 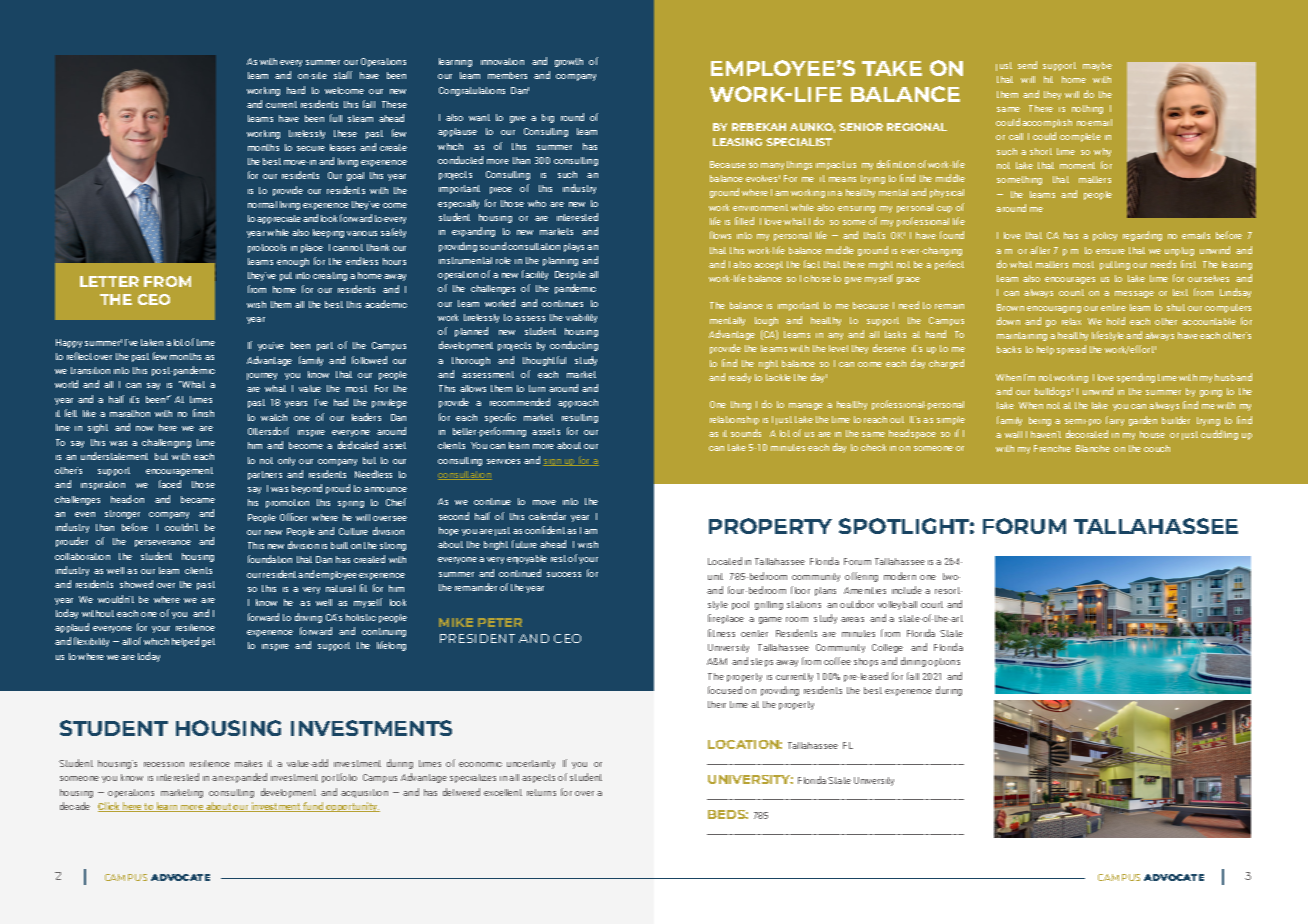 What do you see at coordinates (246, 778) in the screenshot?
I see `expanded` at bounding box center [246, 778].
